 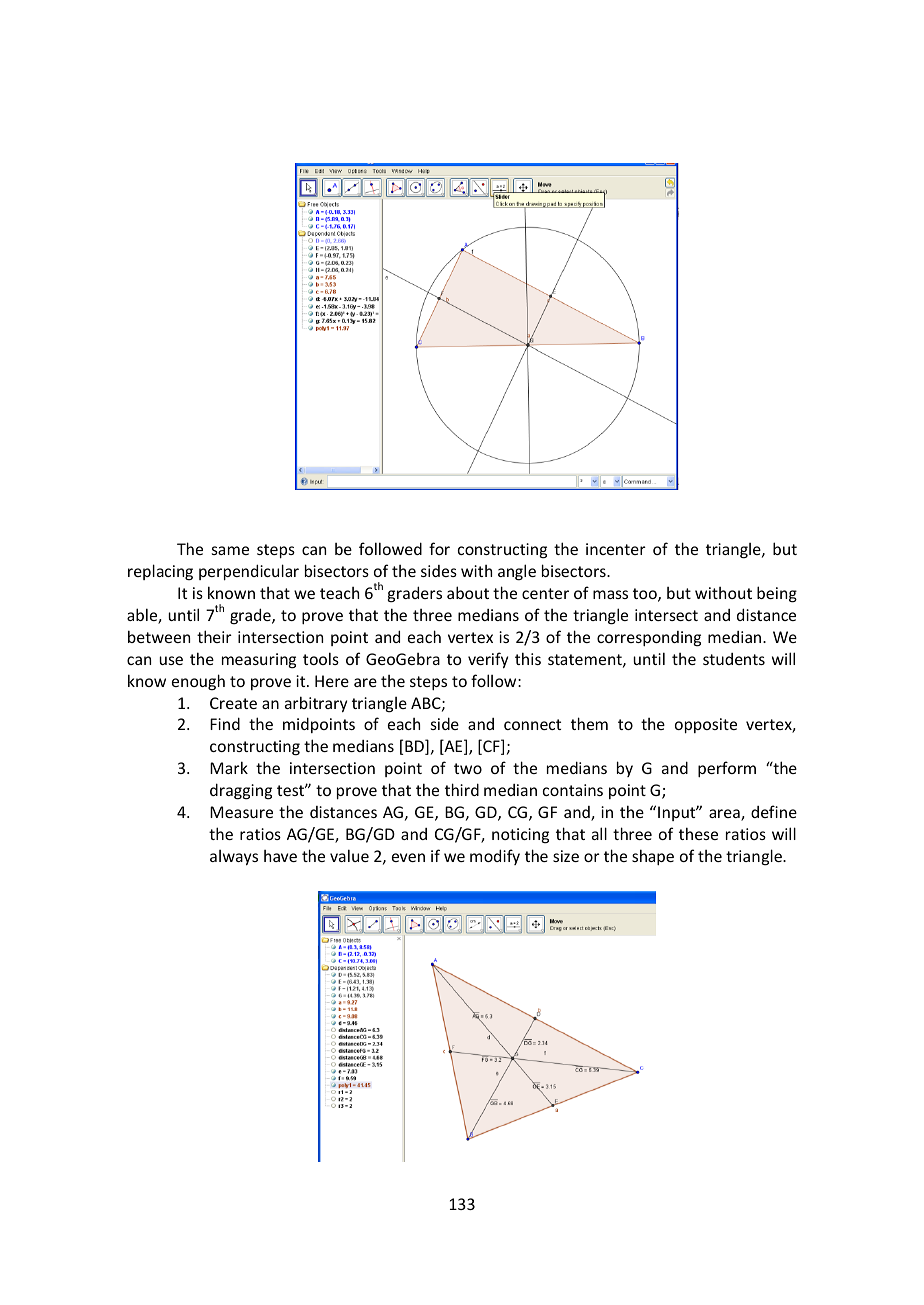 I want to click on being, so click(x=777, y=594).
